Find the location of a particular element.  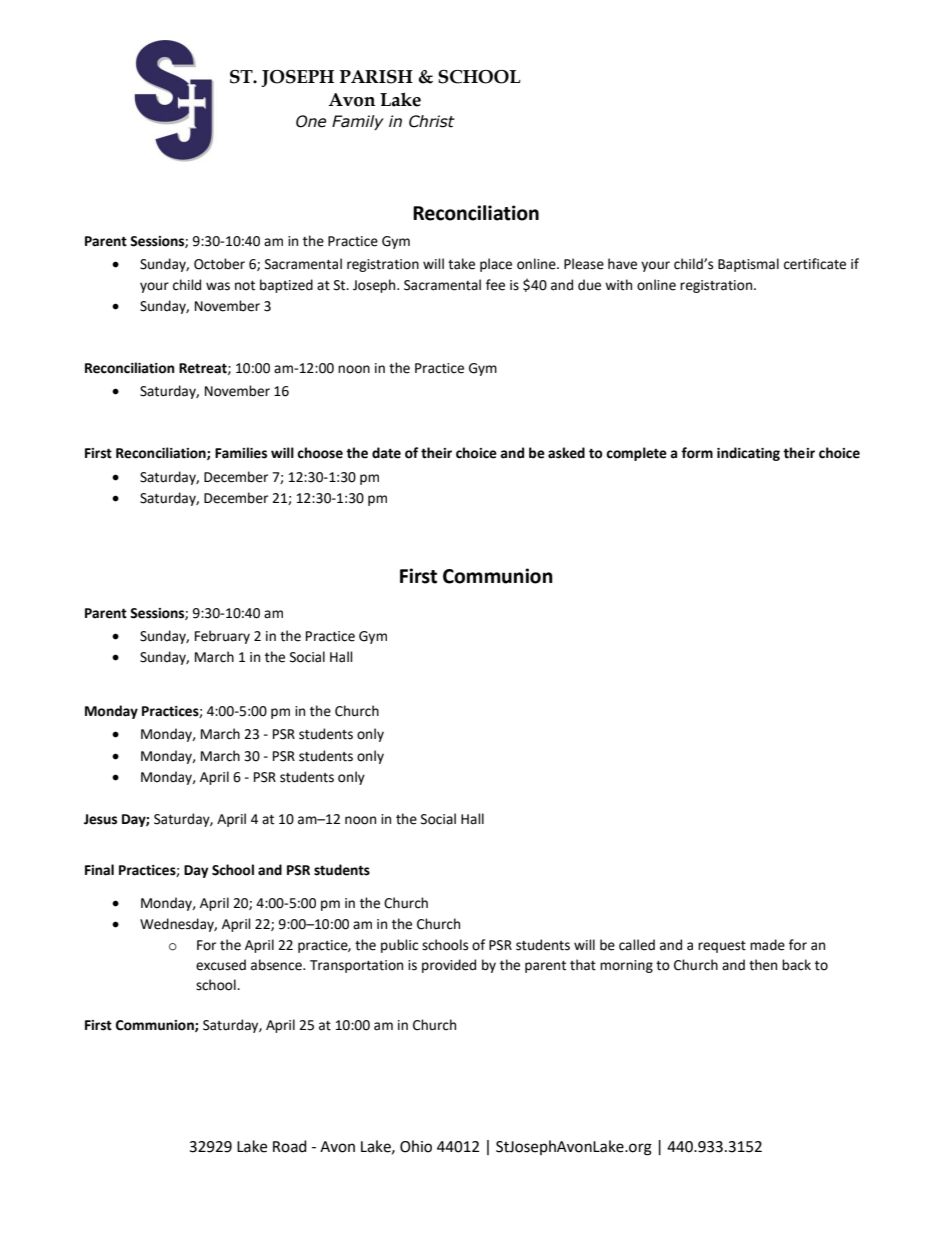

Christ is located at coordinates (432, 121).
